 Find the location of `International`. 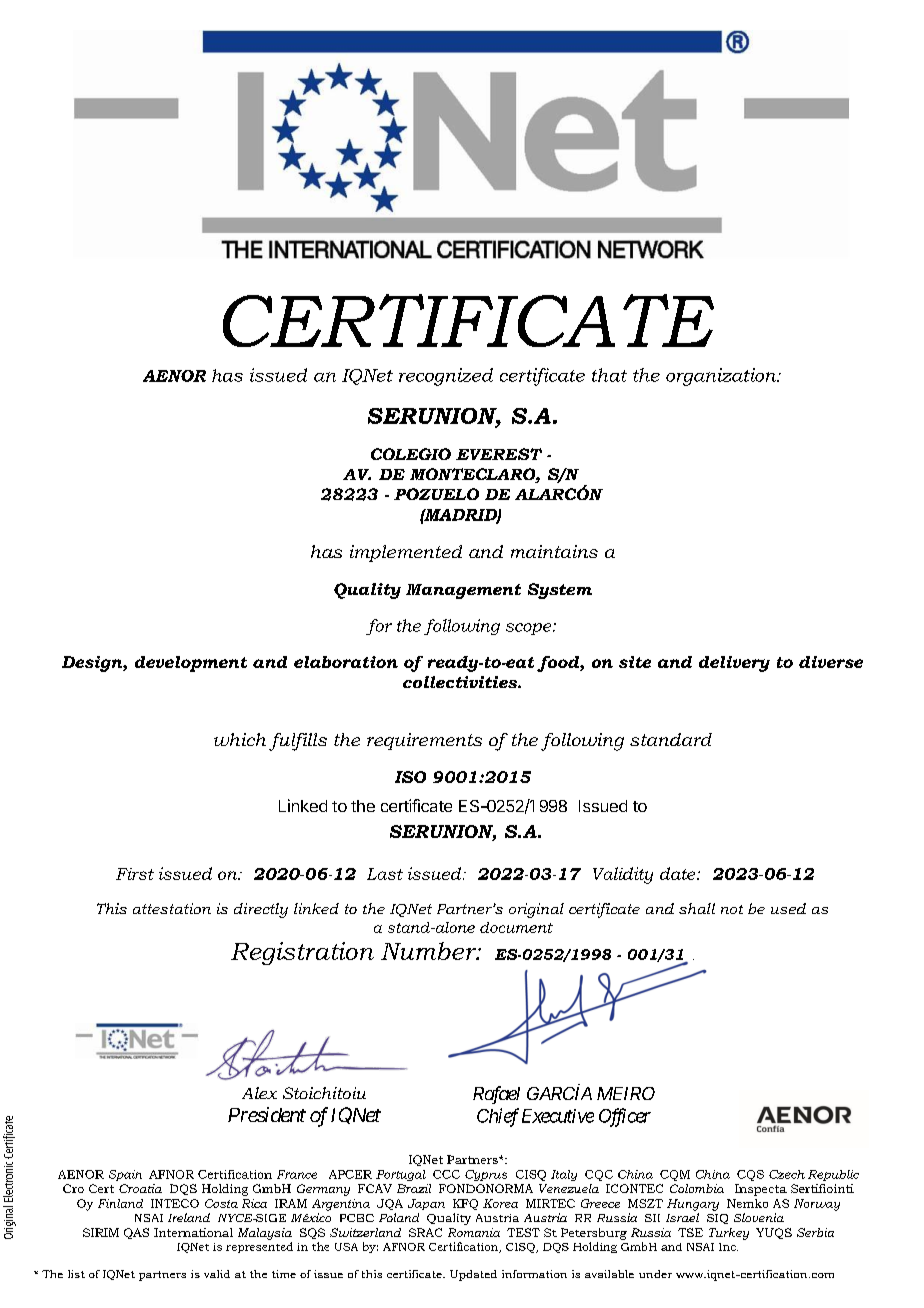

International is located at coordinates (193, 1232).
